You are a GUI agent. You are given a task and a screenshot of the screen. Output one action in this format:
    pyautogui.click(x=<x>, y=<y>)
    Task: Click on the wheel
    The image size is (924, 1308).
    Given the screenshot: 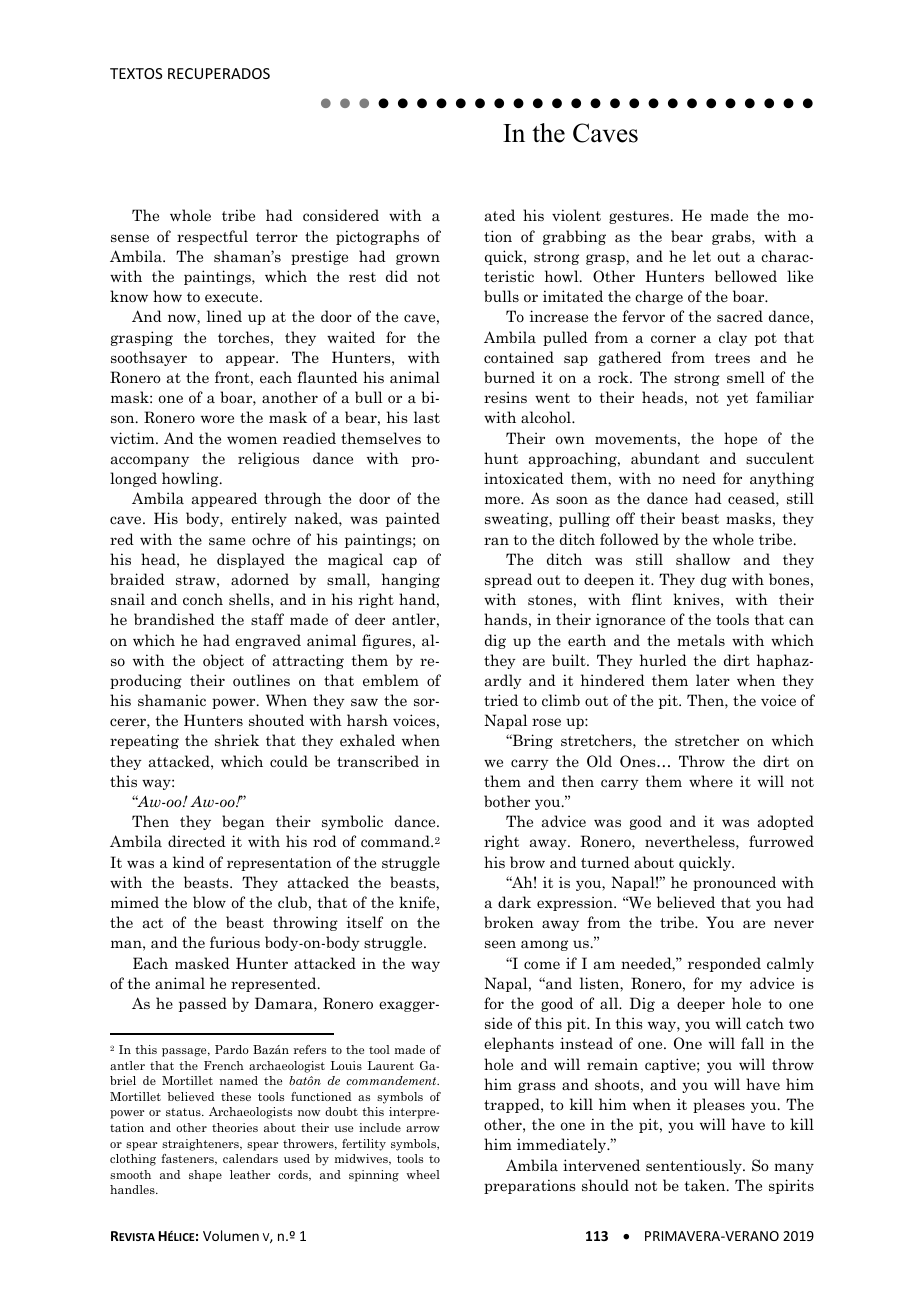 What is the action you would take?
    pyautogui.click(x=423, y=1174)
